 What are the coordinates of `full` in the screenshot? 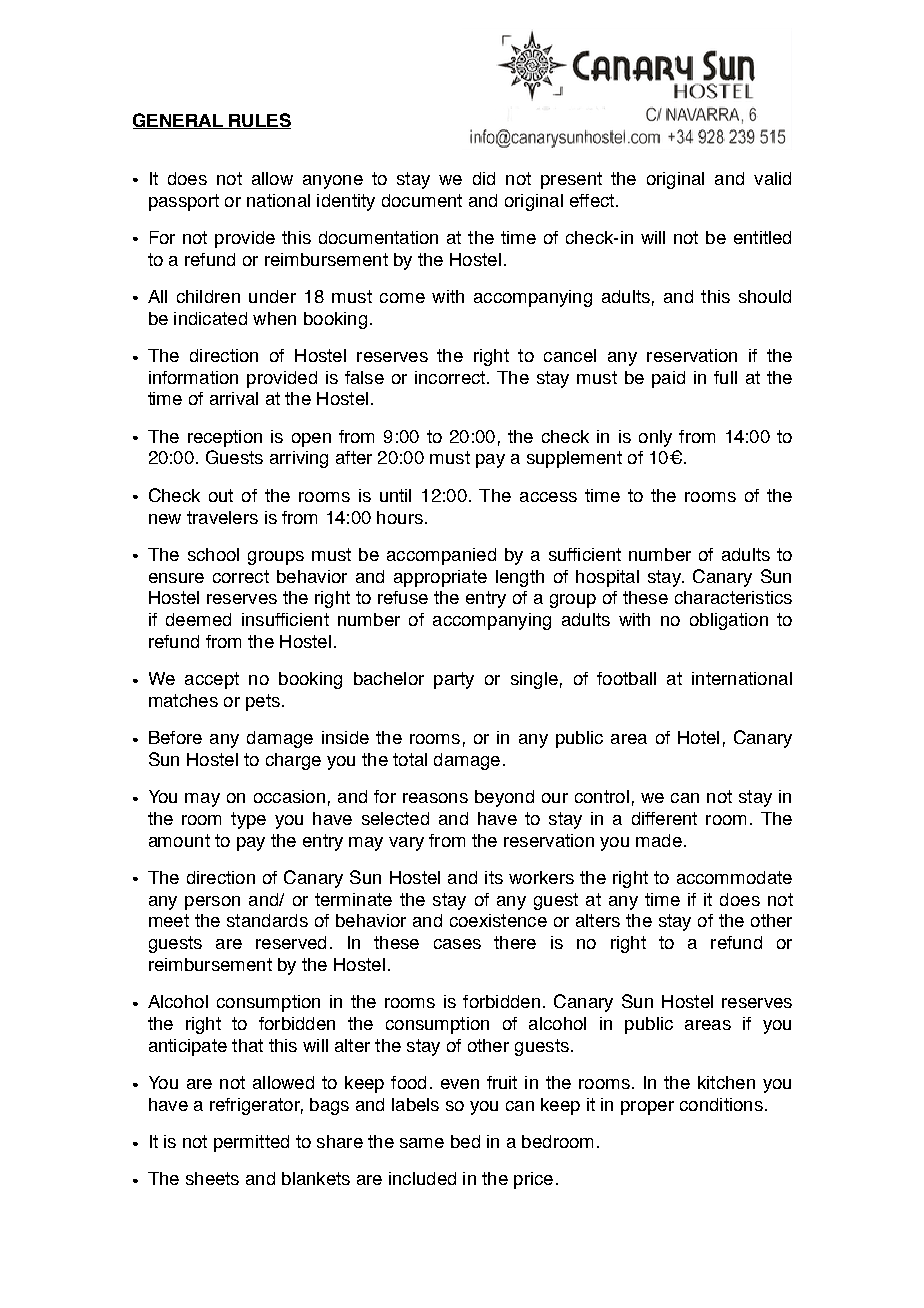 It's located at (725, 377).
